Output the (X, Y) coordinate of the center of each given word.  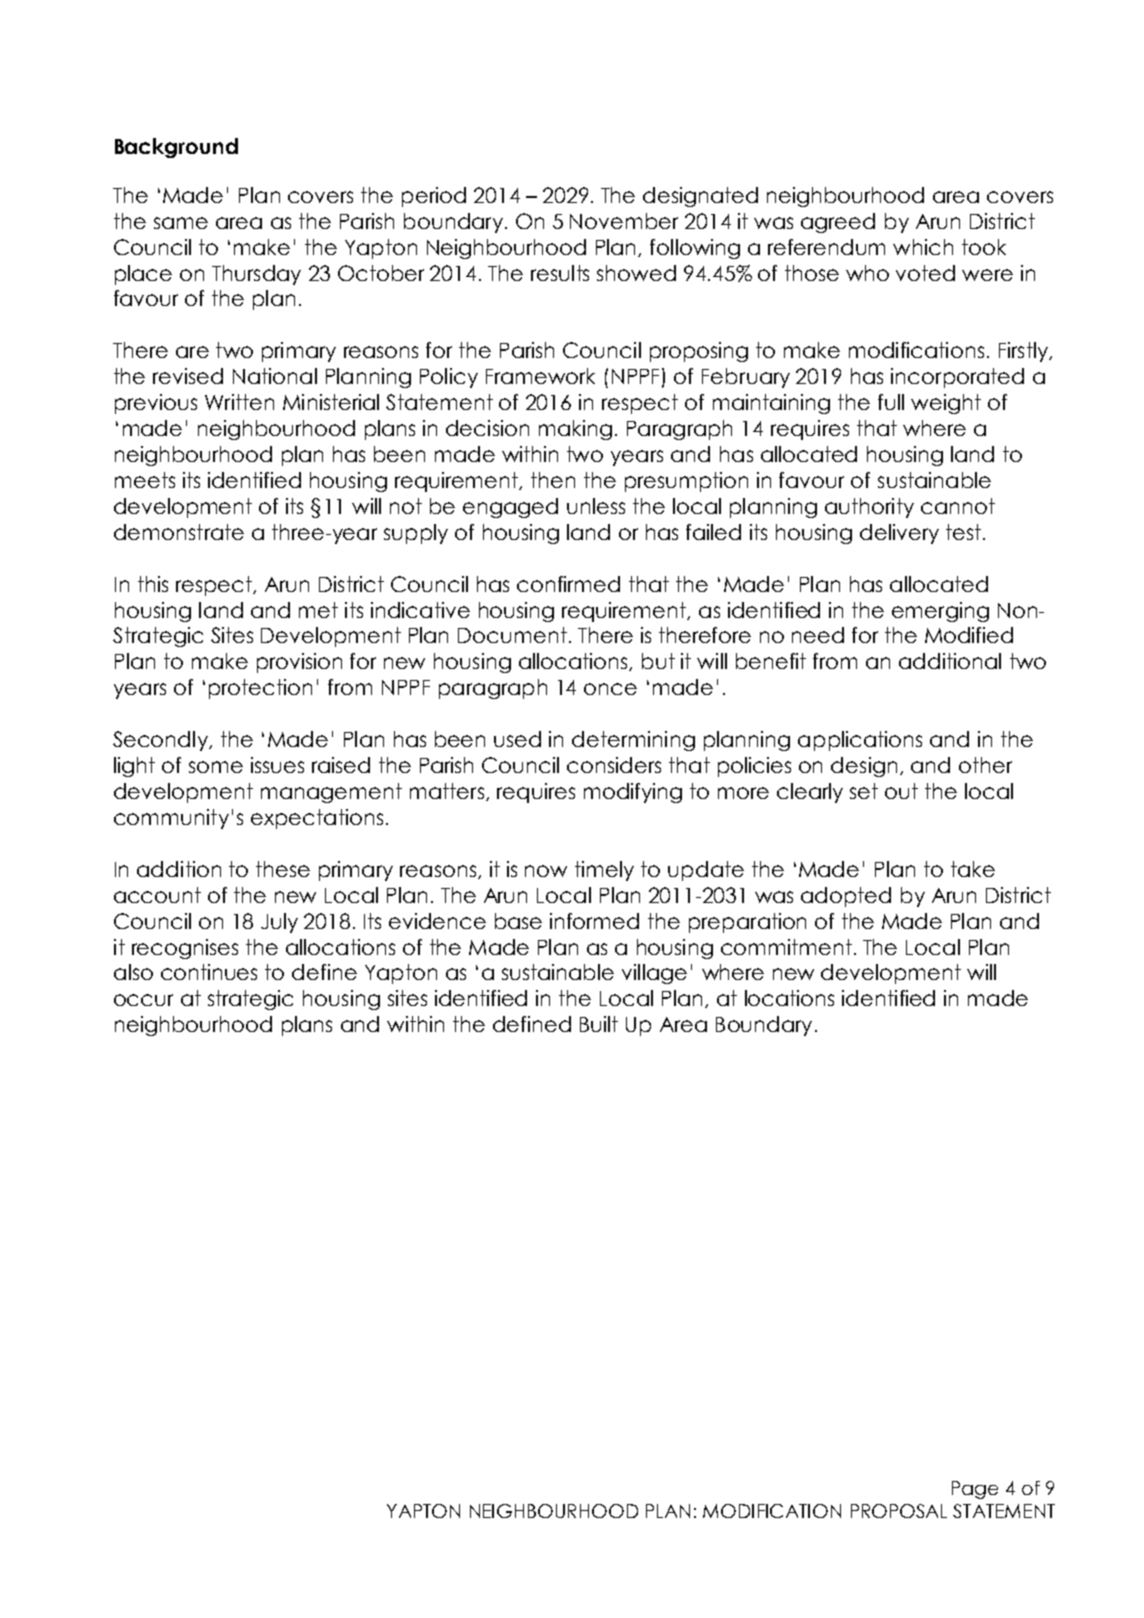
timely (604, 871)
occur (143, 1000)
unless (596, 506)
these (283, 869)
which (923, 247)
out (901, 791)
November (624, 221)
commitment (786, 947)
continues (209, 972)
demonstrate (179, 532)
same (181, 223)
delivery (899, 534)
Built (599, 1024)
